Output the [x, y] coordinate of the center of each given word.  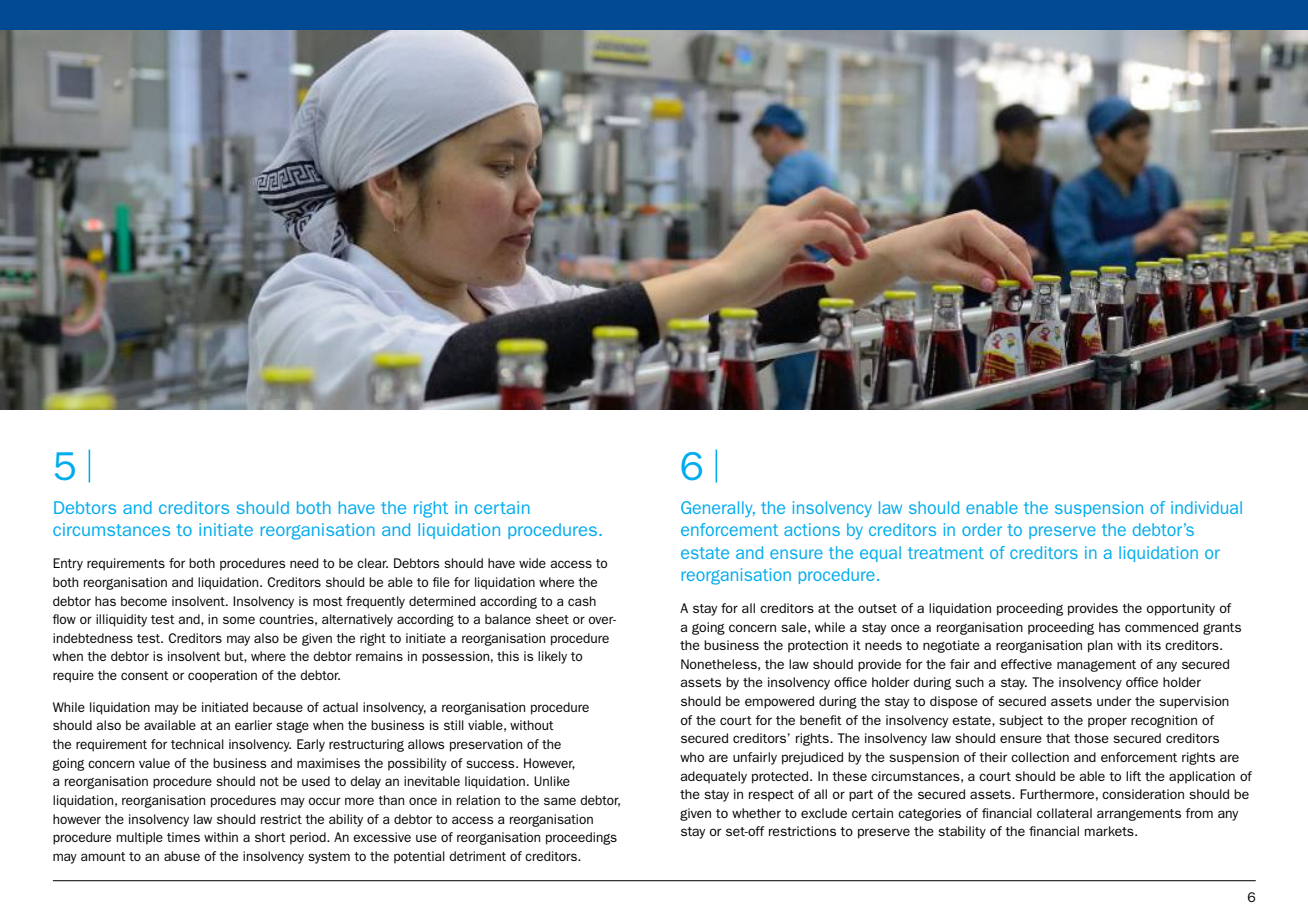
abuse [182, 856]
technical [197, 744]
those [1091, 738]
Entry [68, 564]
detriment [477, 856]
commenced [1161, 627]
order [982, 529]
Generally [718, 509]
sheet [552, 619]
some [239, 620]
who [692, 757]
